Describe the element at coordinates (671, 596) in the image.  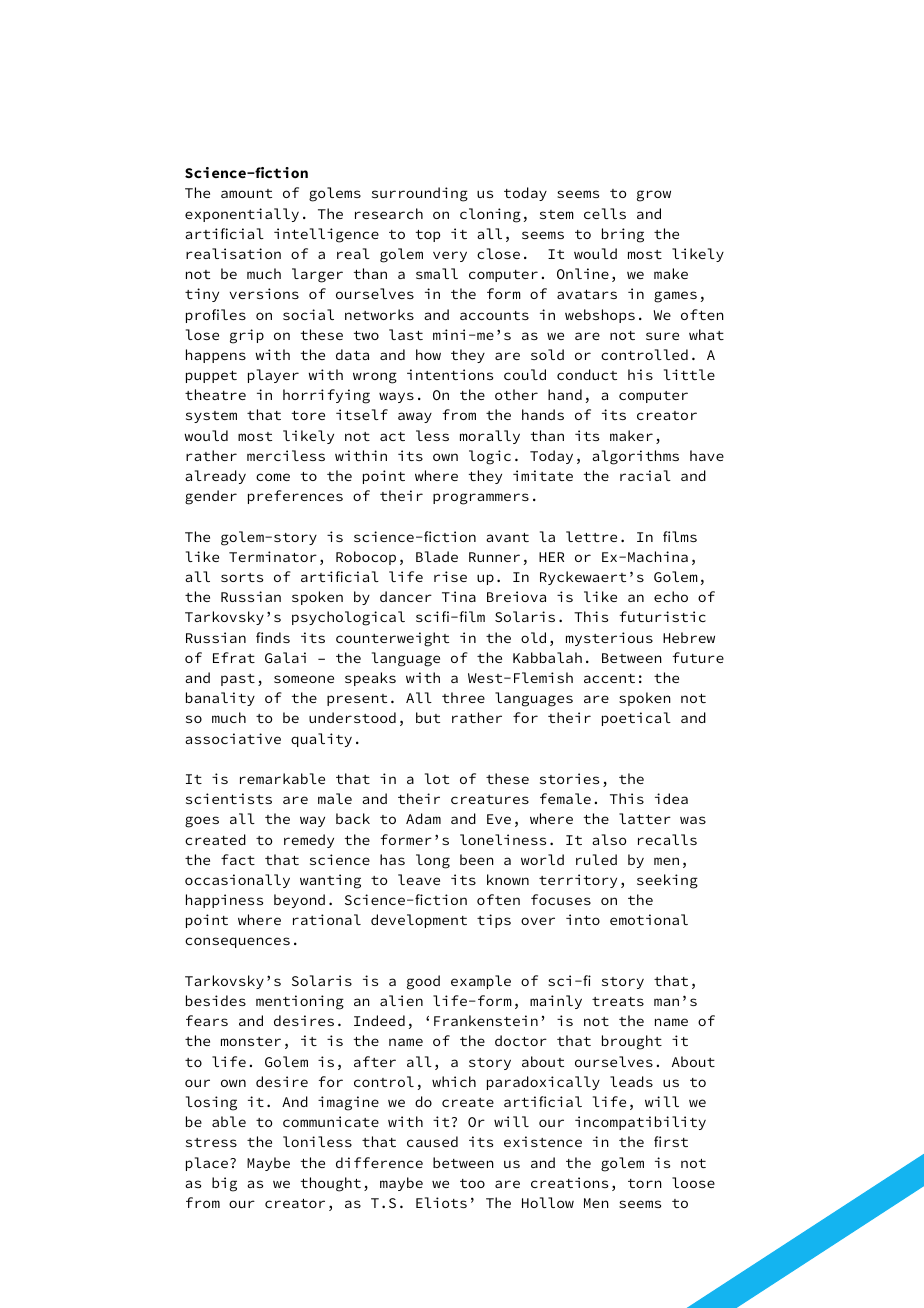
I see `echo` at that location.
